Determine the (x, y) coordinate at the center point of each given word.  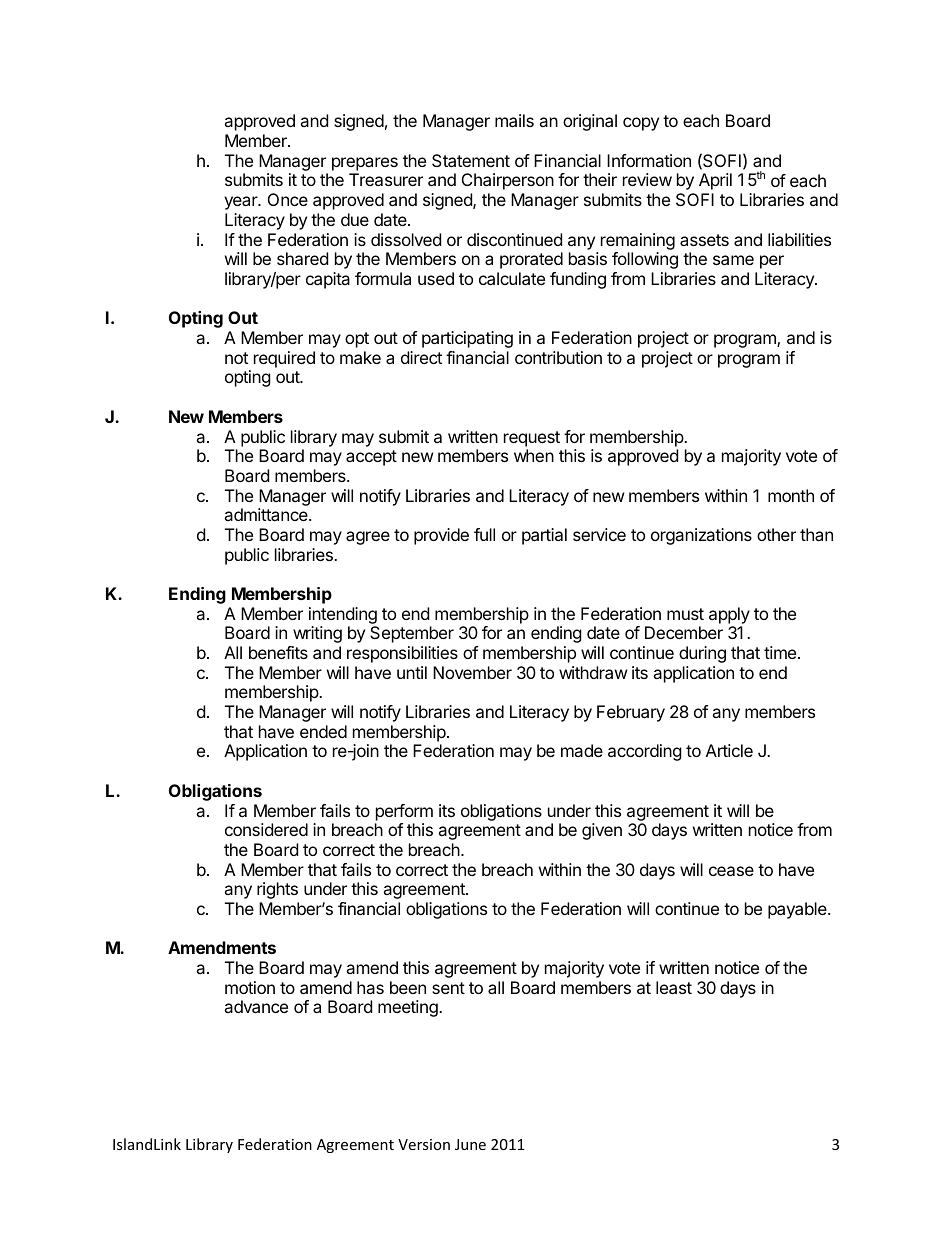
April (715, 181)
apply (729, 615)
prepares (365, 164)
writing (317, 634)
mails (514, 120)
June (470, 1144)
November (472, 672)
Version (424, 1144)
